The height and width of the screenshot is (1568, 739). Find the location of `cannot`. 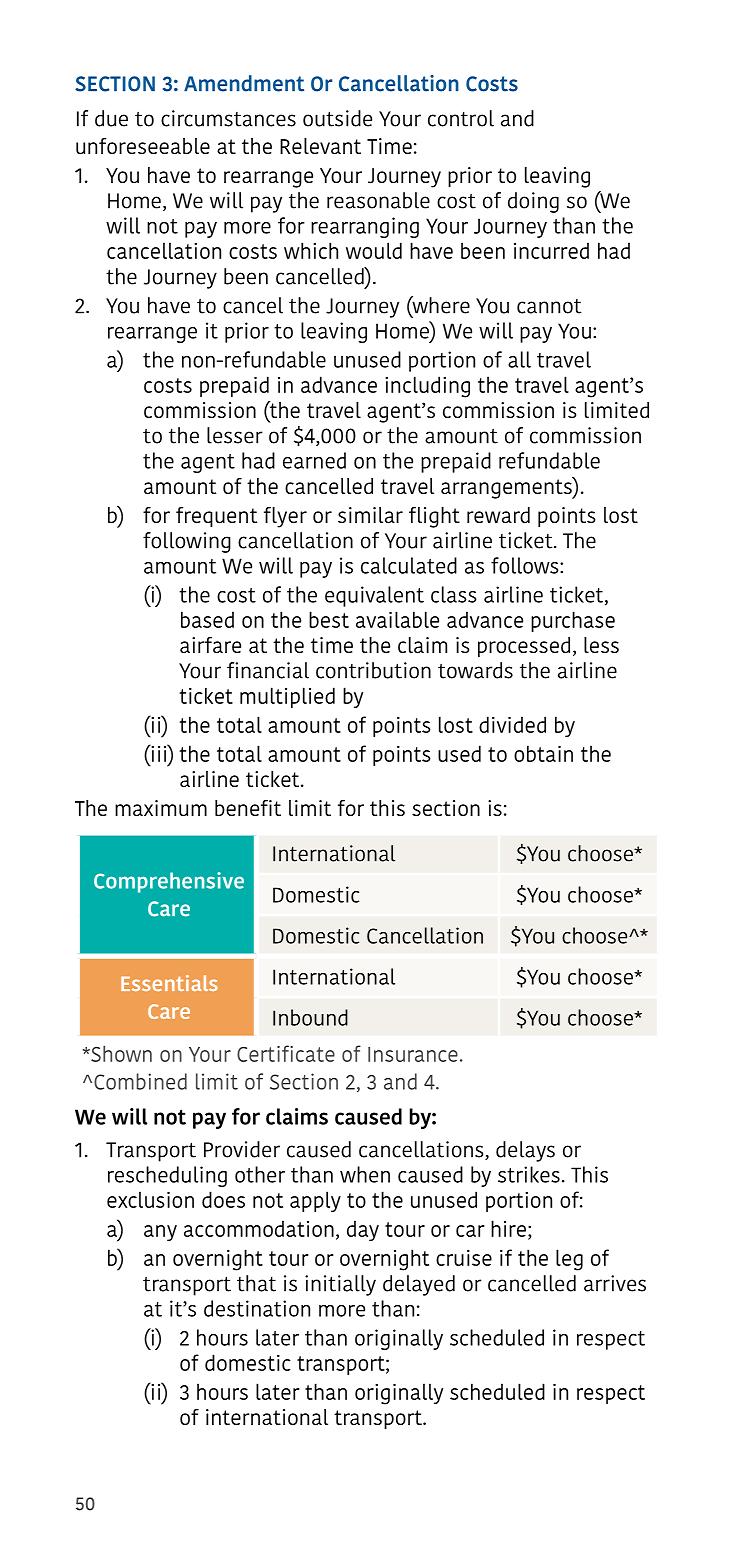

cannot is located at coordinates (549, 306).
